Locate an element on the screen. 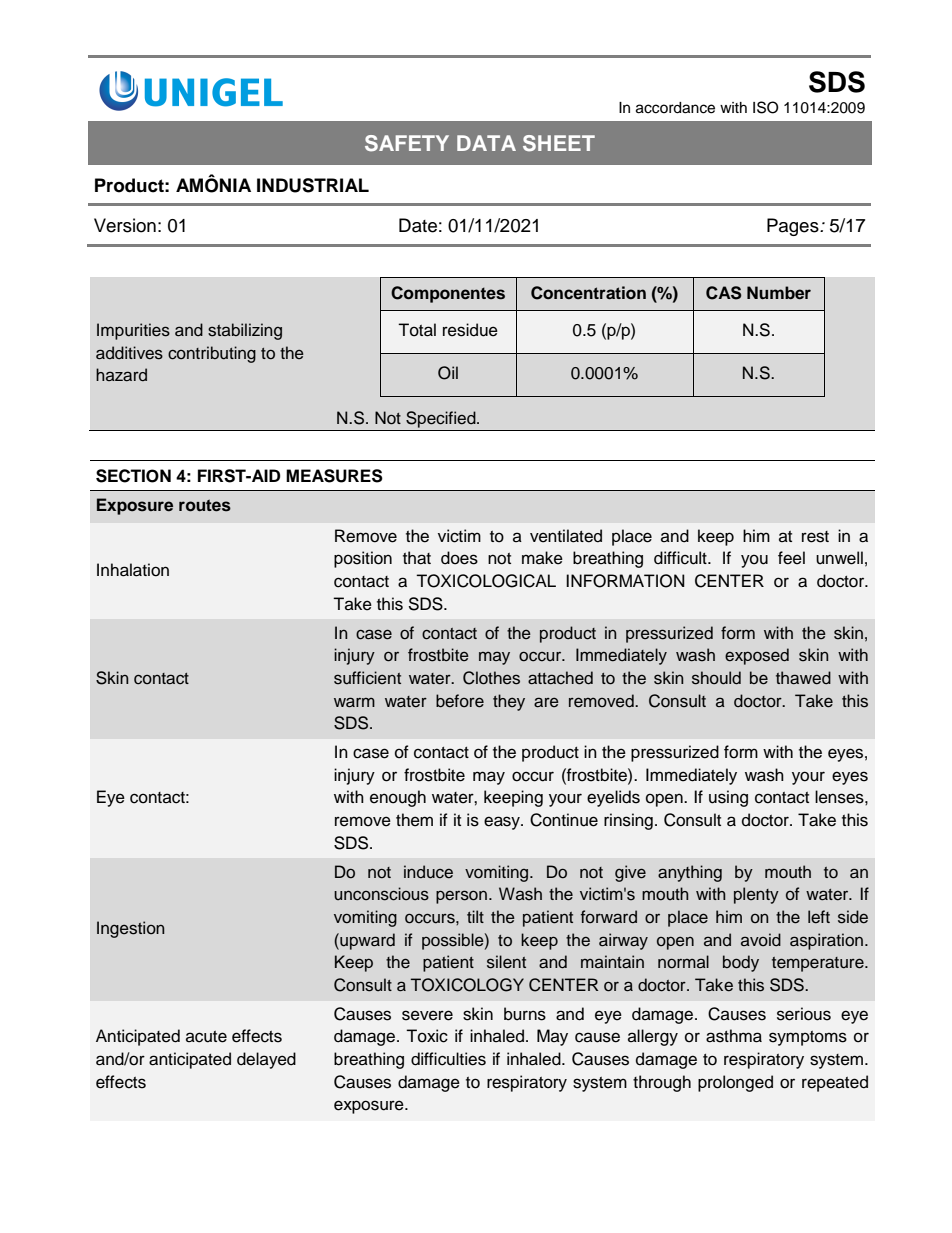  plenty is located at coordinates (756, 895).
